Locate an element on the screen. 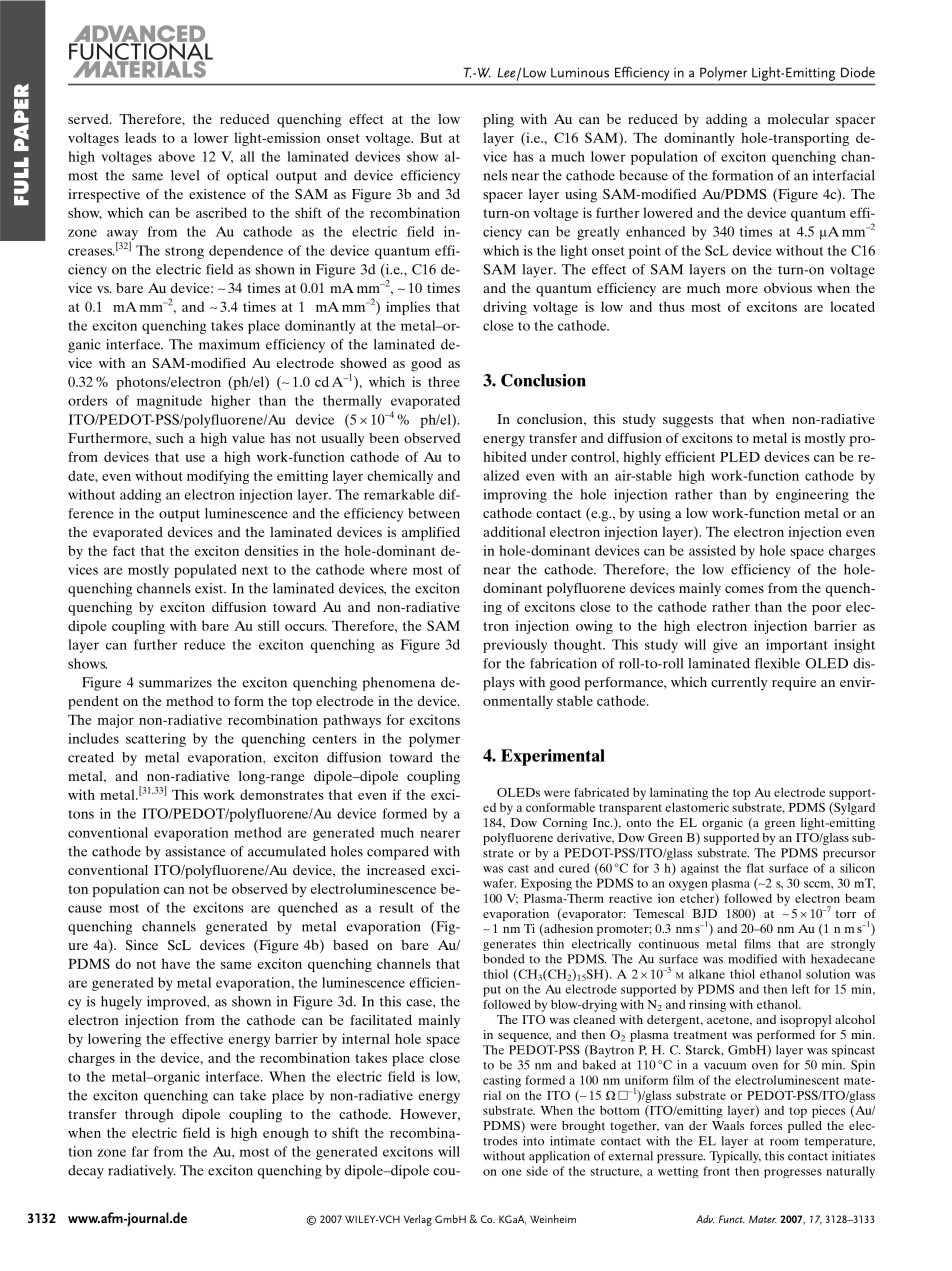 This screenshot has width=952, height=1271. progresses is located at coordinates (793, 1173).
